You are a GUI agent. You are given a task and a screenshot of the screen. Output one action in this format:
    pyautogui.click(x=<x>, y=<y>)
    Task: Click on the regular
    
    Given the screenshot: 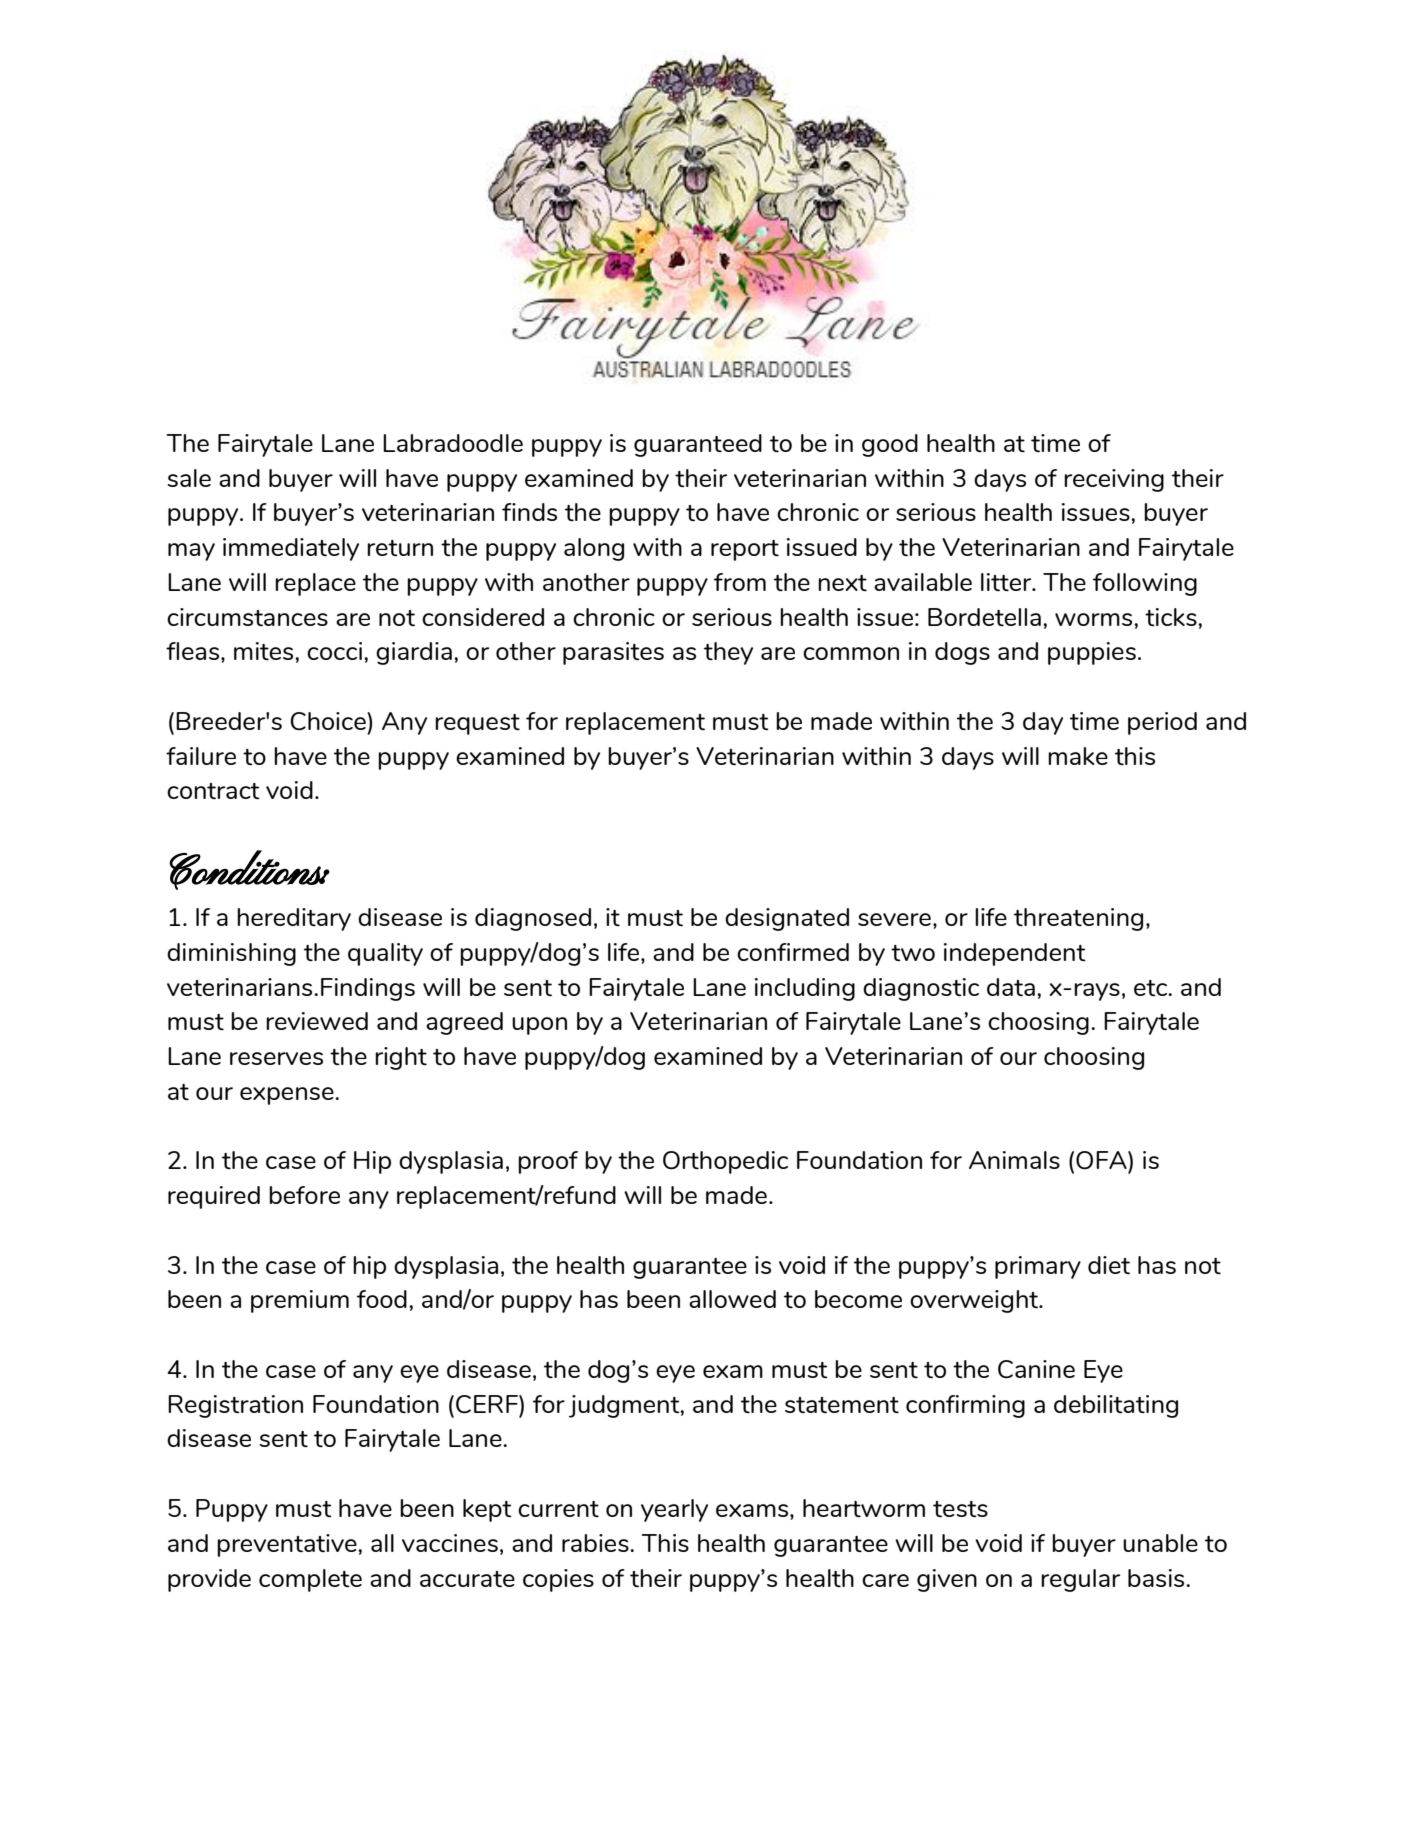 What is the action you would take?
    pyautogui.click(x=1080, y=1580)
